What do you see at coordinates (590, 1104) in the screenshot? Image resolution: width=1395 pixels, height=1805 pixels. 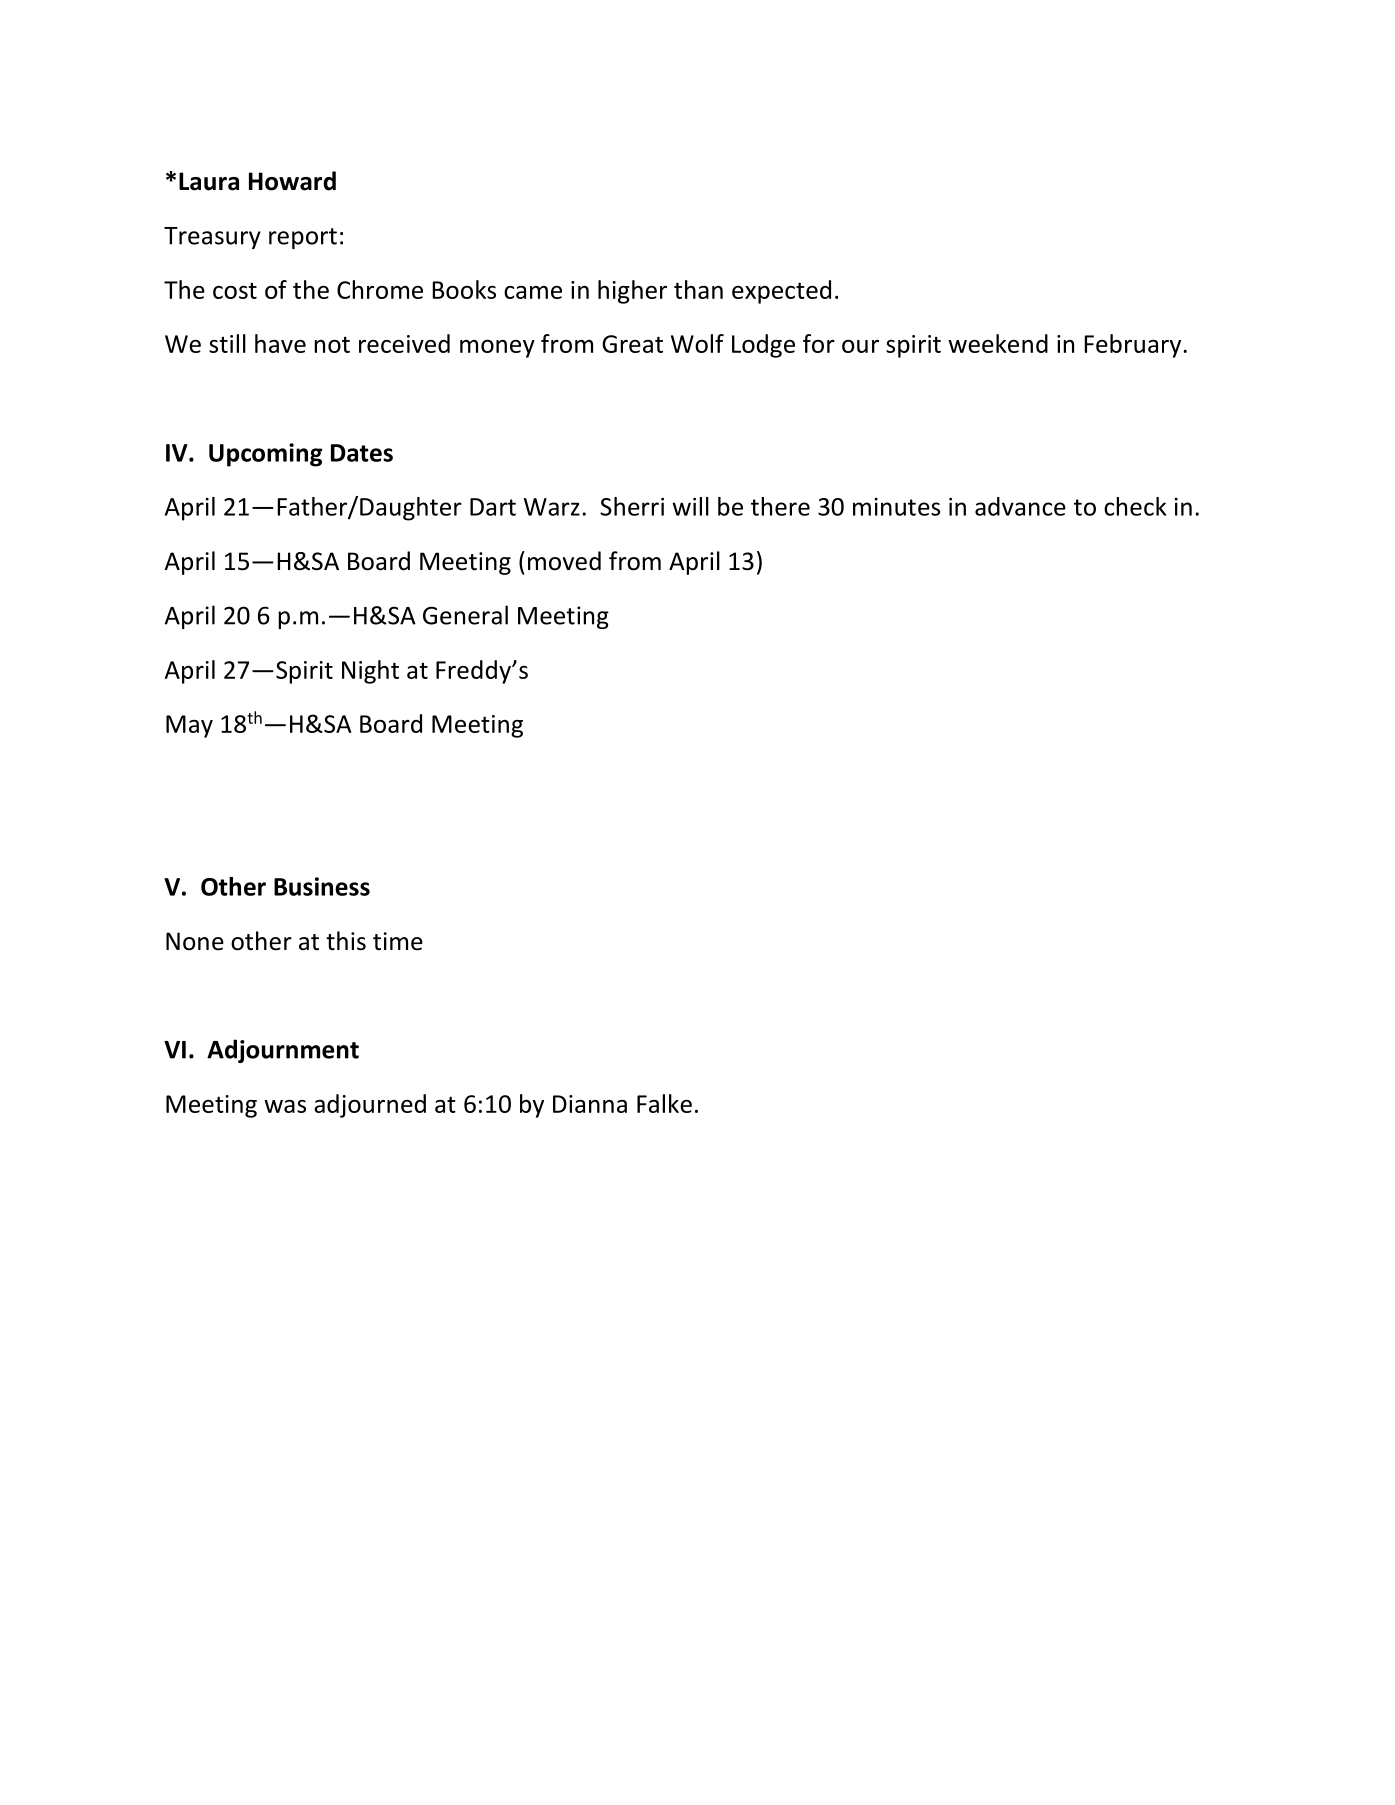 I see `Dianna` at bounding box center [590, 1104].
